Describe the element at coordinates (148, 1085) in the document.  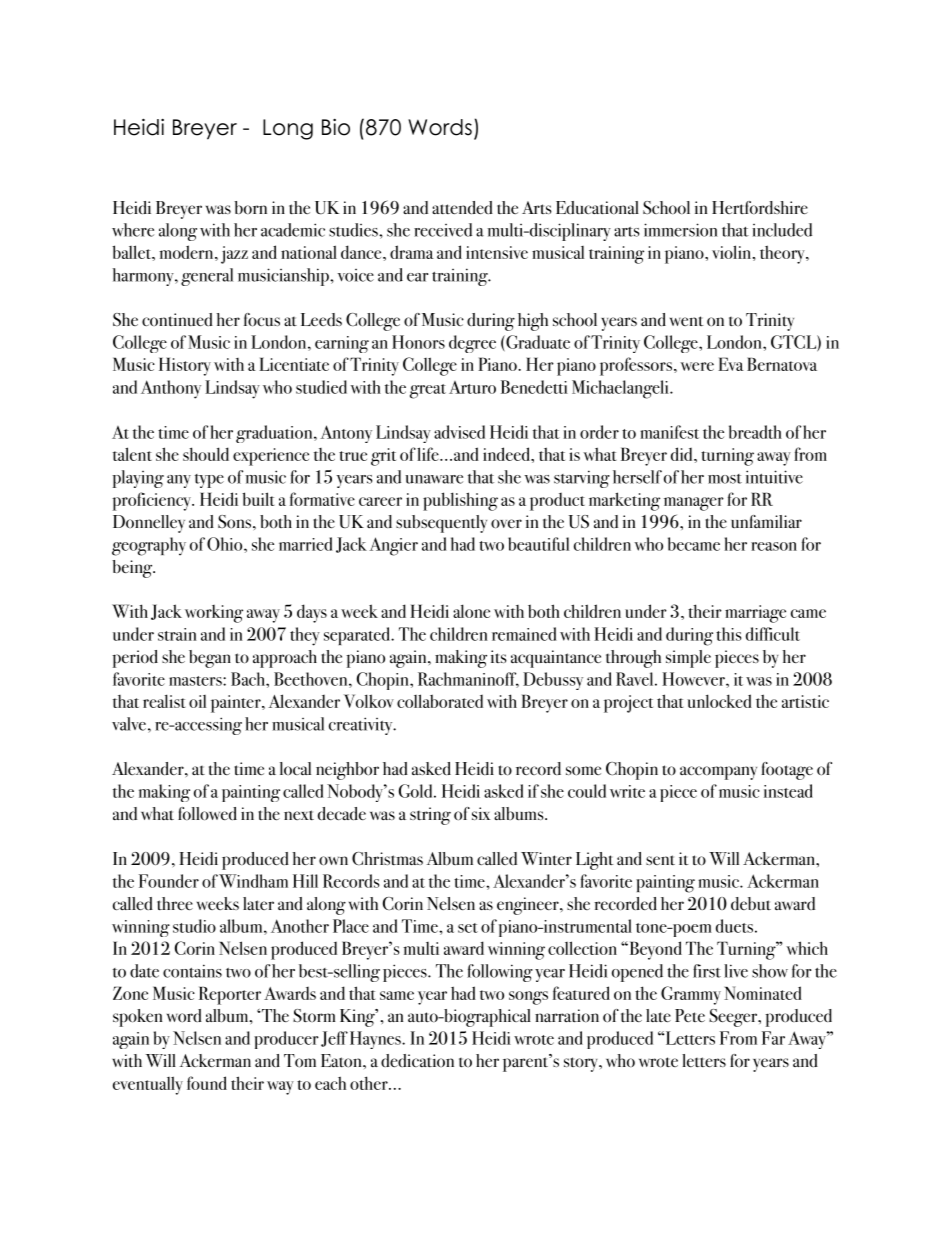
I see `eventually` at that location.
